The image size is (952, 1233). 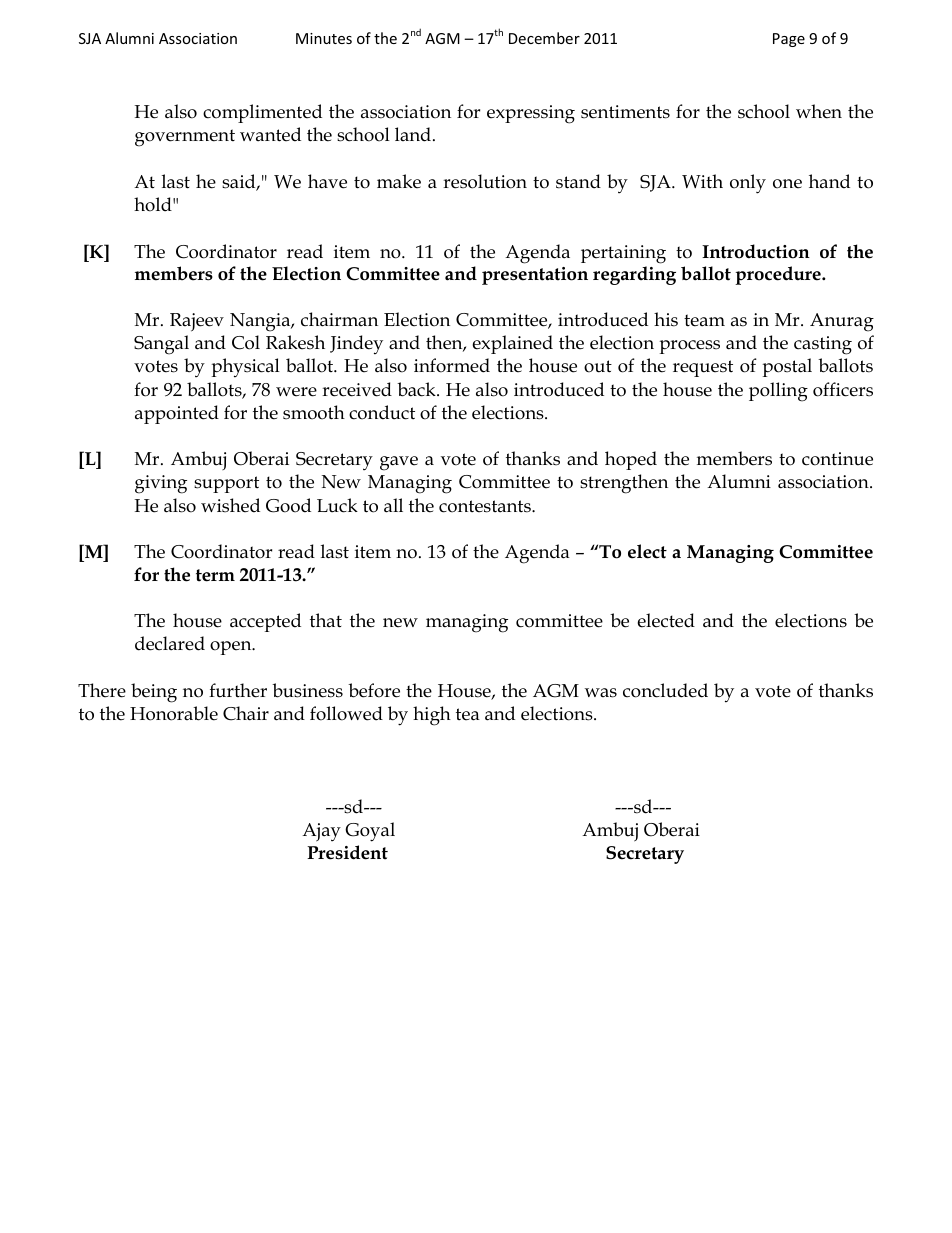 What do you see at coordinates (789, 40) in the screenshot?
I see `Page` at bounding box center [789, 40].
